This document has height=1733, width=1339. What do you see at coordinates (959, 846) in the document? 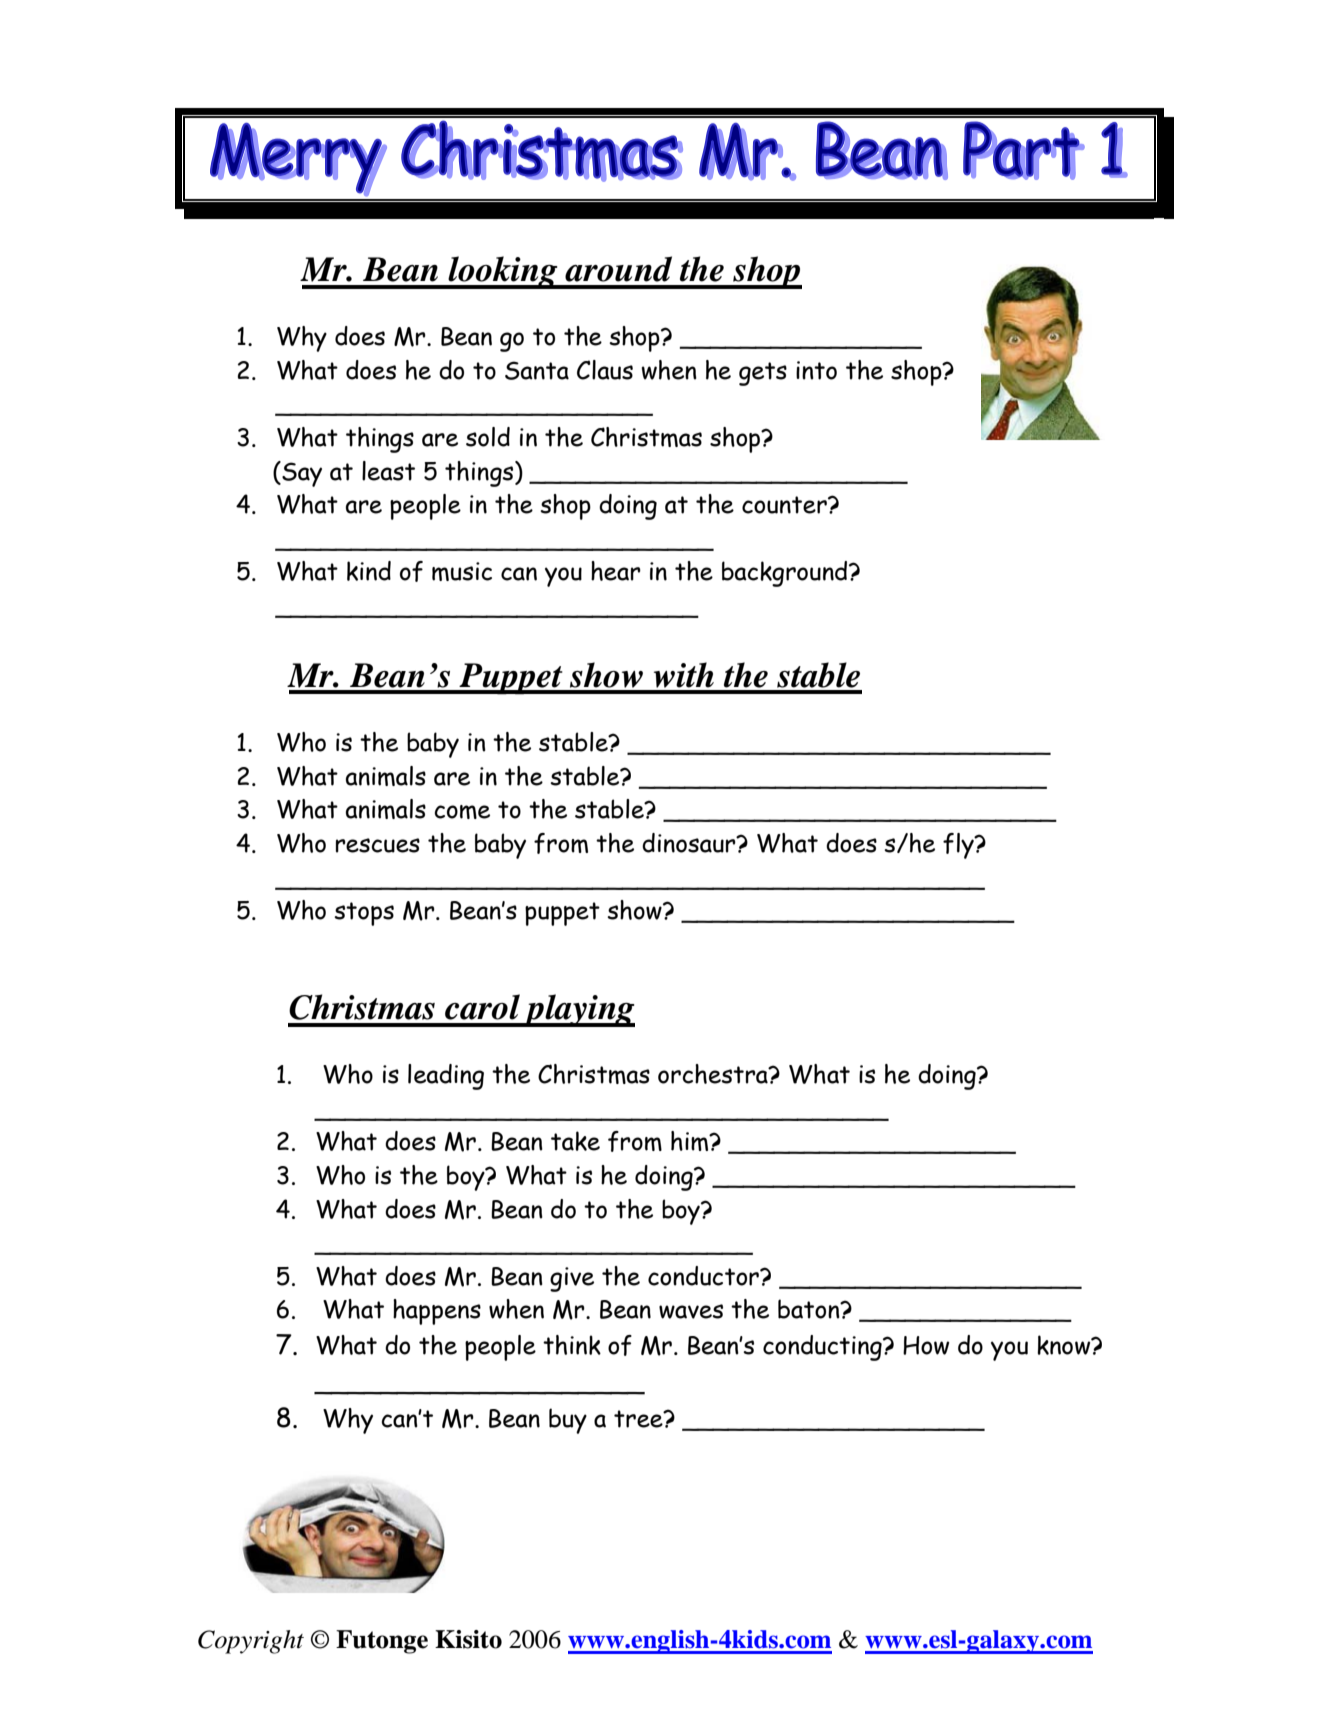
I see `fly` at bounding box center [959, 846].
